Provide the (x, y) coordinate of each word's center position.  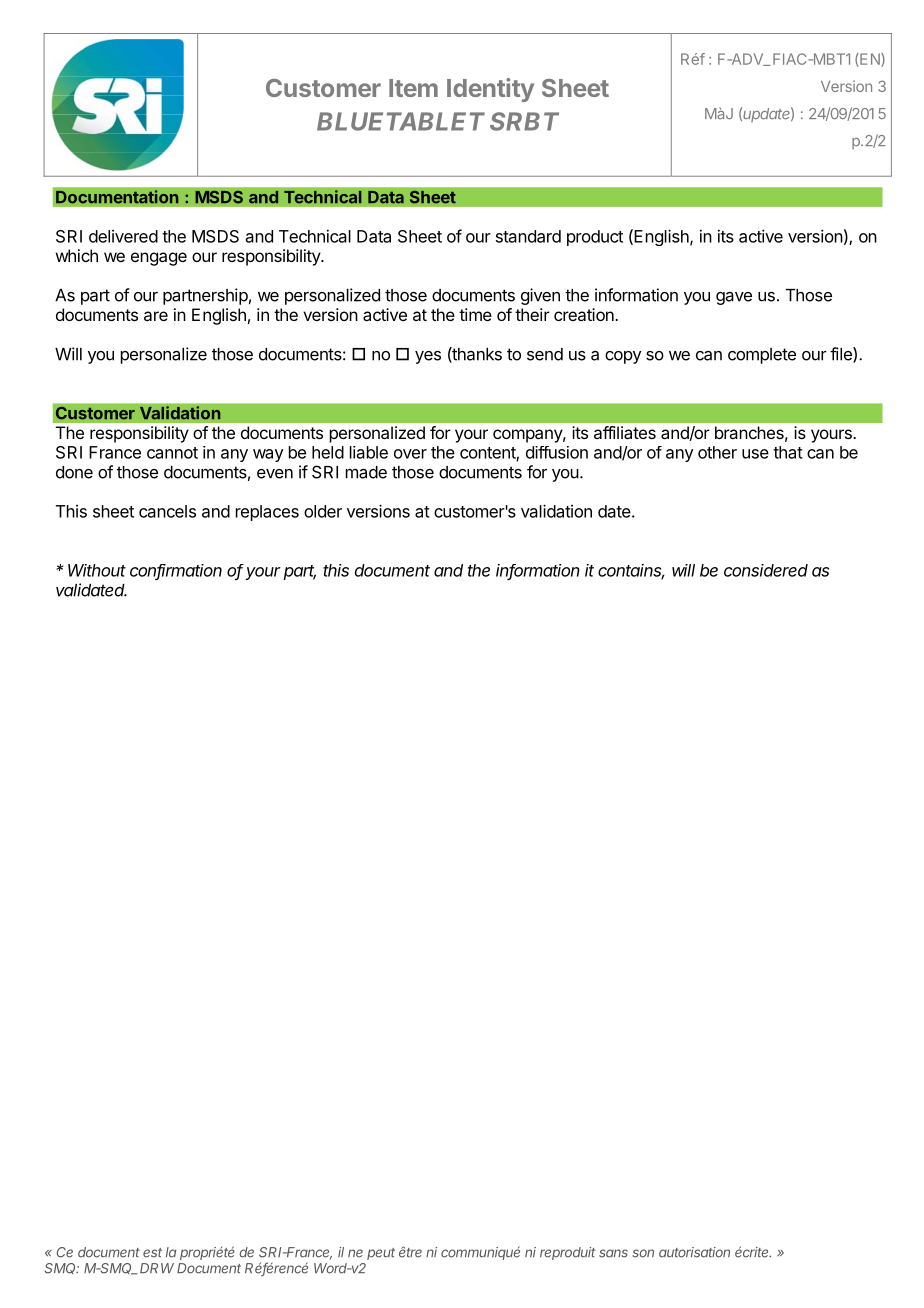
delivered (123, 236)
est (152, 1253)
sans (613, 1253)
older (323, 511)
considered (766, 570)
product (595, 238)
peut (381, 1254)
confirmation (176, 571)
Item (413, 88)
